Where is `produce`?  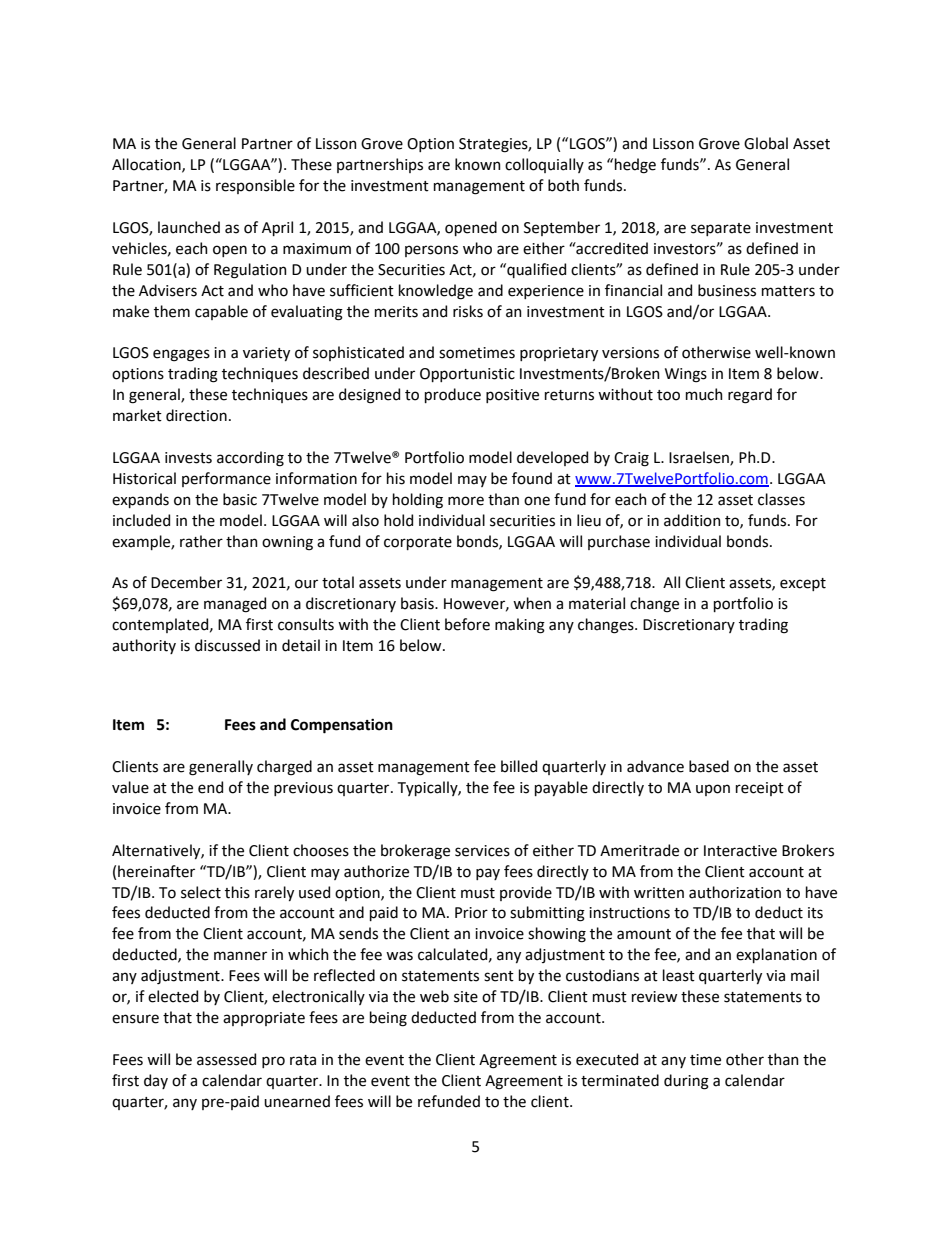
produce is located at coordinates (453, 395).
